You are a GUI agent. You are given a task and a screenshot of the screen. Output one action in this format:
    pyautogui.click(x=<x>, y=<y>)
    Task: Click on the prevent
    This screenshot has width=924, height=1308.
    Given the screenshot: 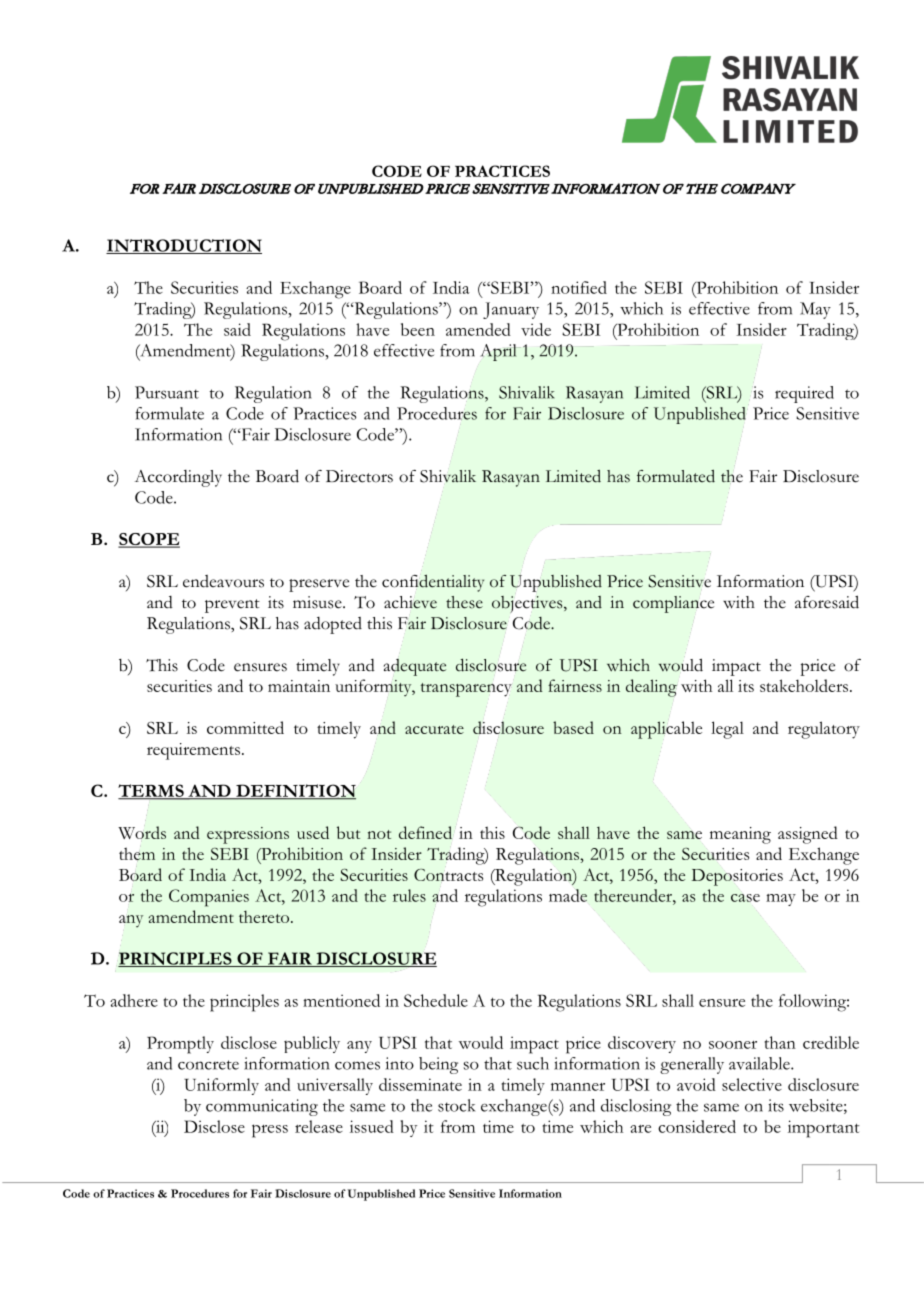 What is the action you would take?
    pyautogui.click(x=232, y=606)
